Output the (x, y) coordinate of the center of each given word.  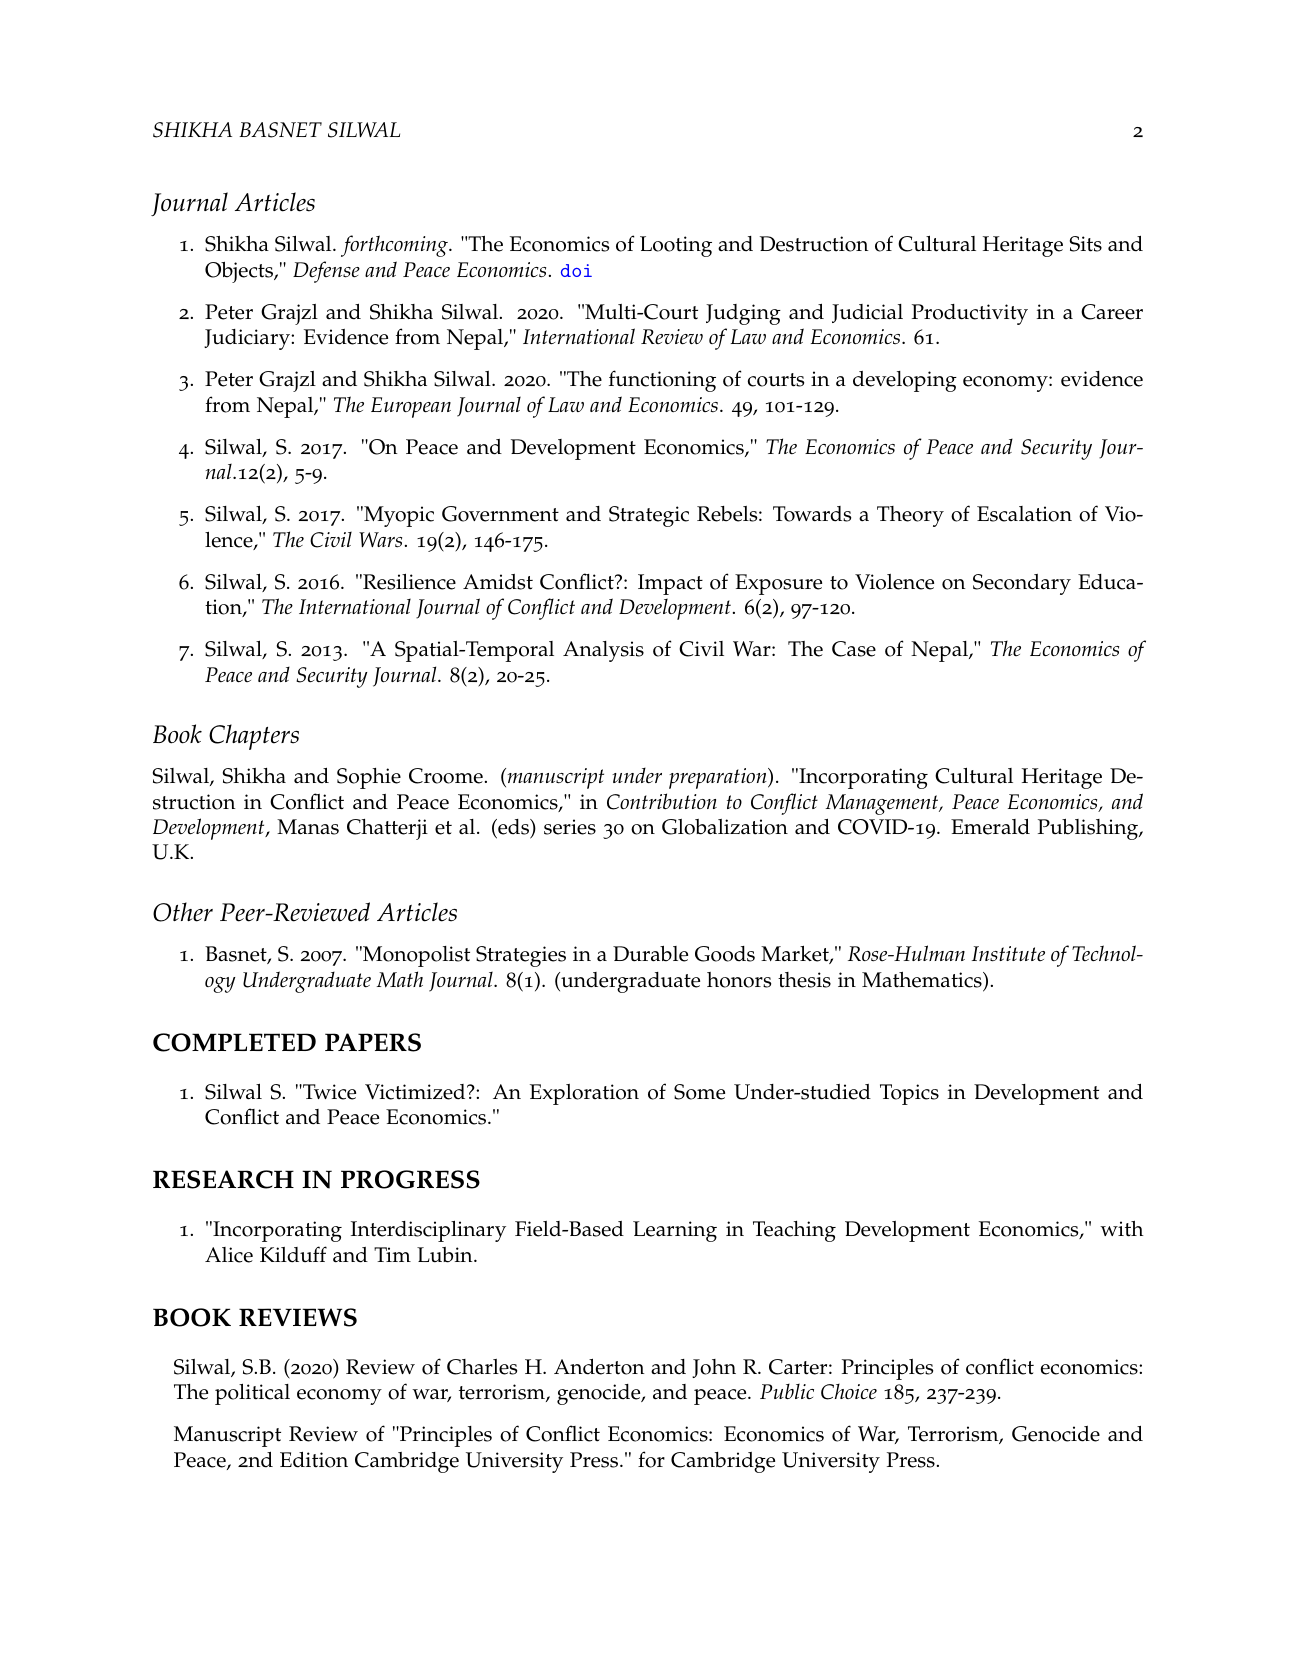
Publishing (1089, 829)
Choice (849, 1392)
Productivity (970, 314)
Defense (326, 272)
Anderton (599, 1367)
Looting (676, 246)
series (570, 827)
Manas (308, 827)
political (252, 1394)
